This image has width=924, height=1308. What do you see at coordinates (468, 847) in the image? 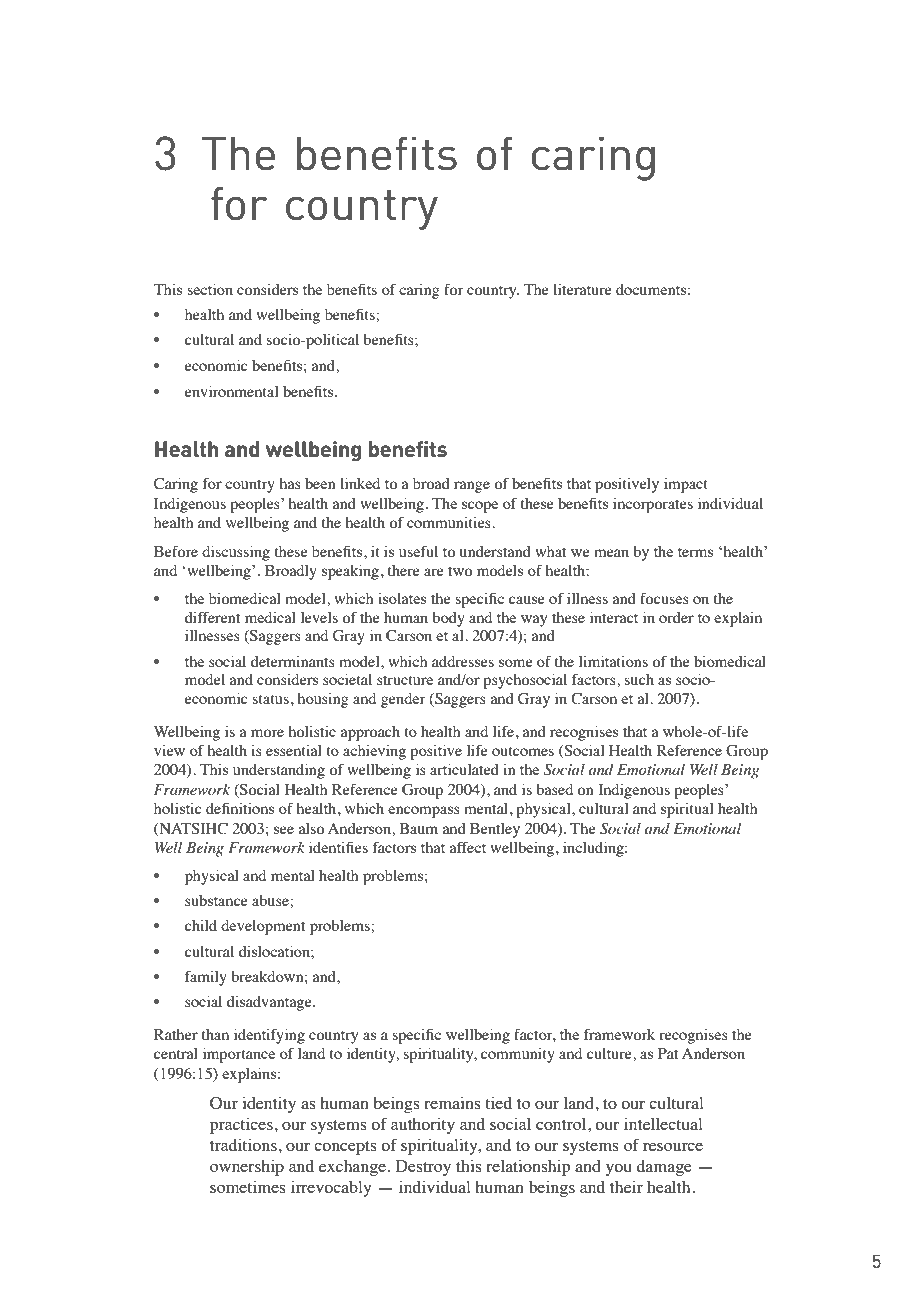
I see `affect` at bounding box center [468, 847].
